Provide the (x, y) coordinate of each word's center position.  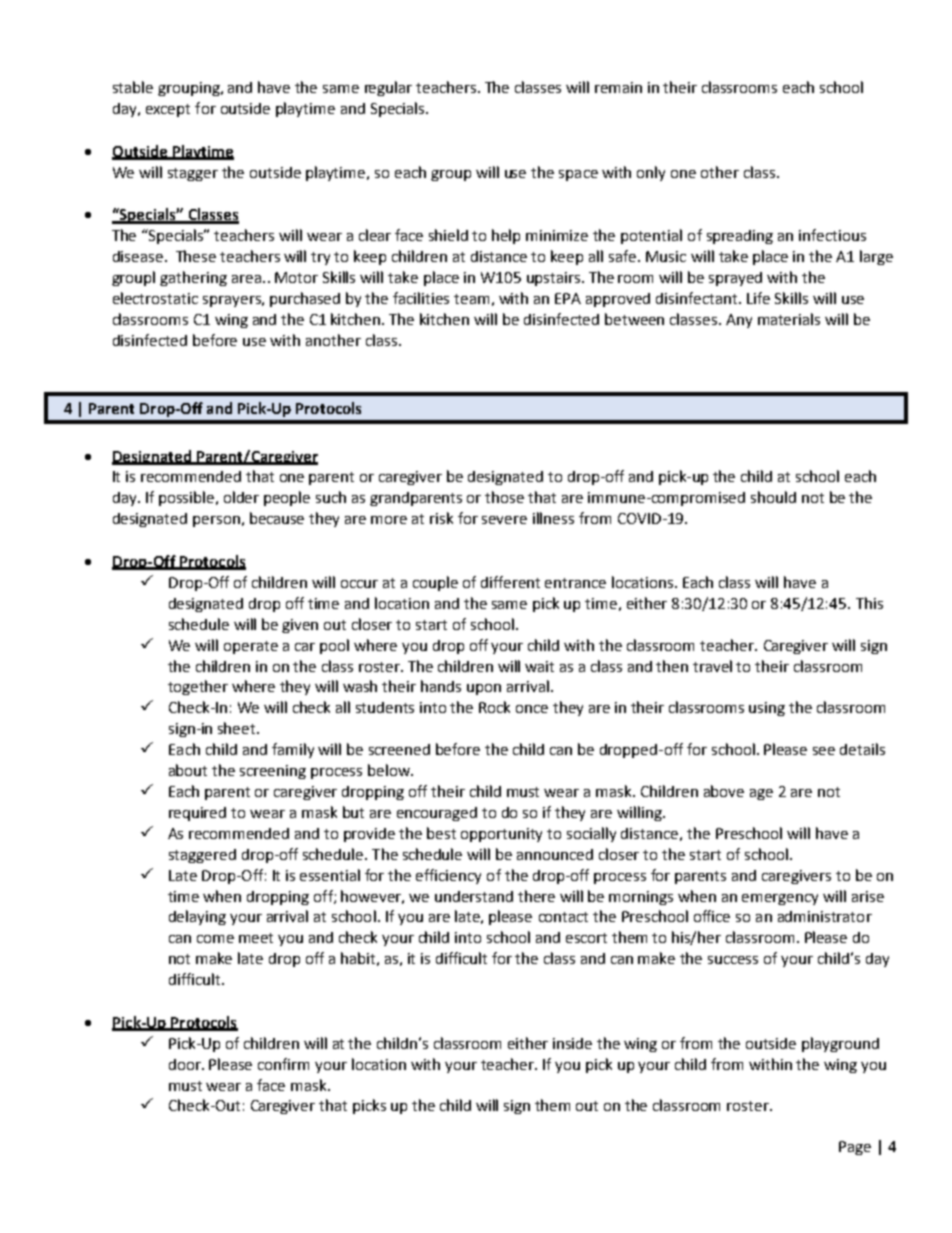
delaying (197, 917)
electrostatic (155, 298)
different (510, 582)
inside (572, 1043)
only (651, 173)
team (471, 299)
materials (789, 319)
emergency (780, 899)
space (578, 175)
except (168, 110)
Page (855, 1148)
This (869, 603)
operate (251, 647)
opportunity (501, 835)
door (186, 1064)
